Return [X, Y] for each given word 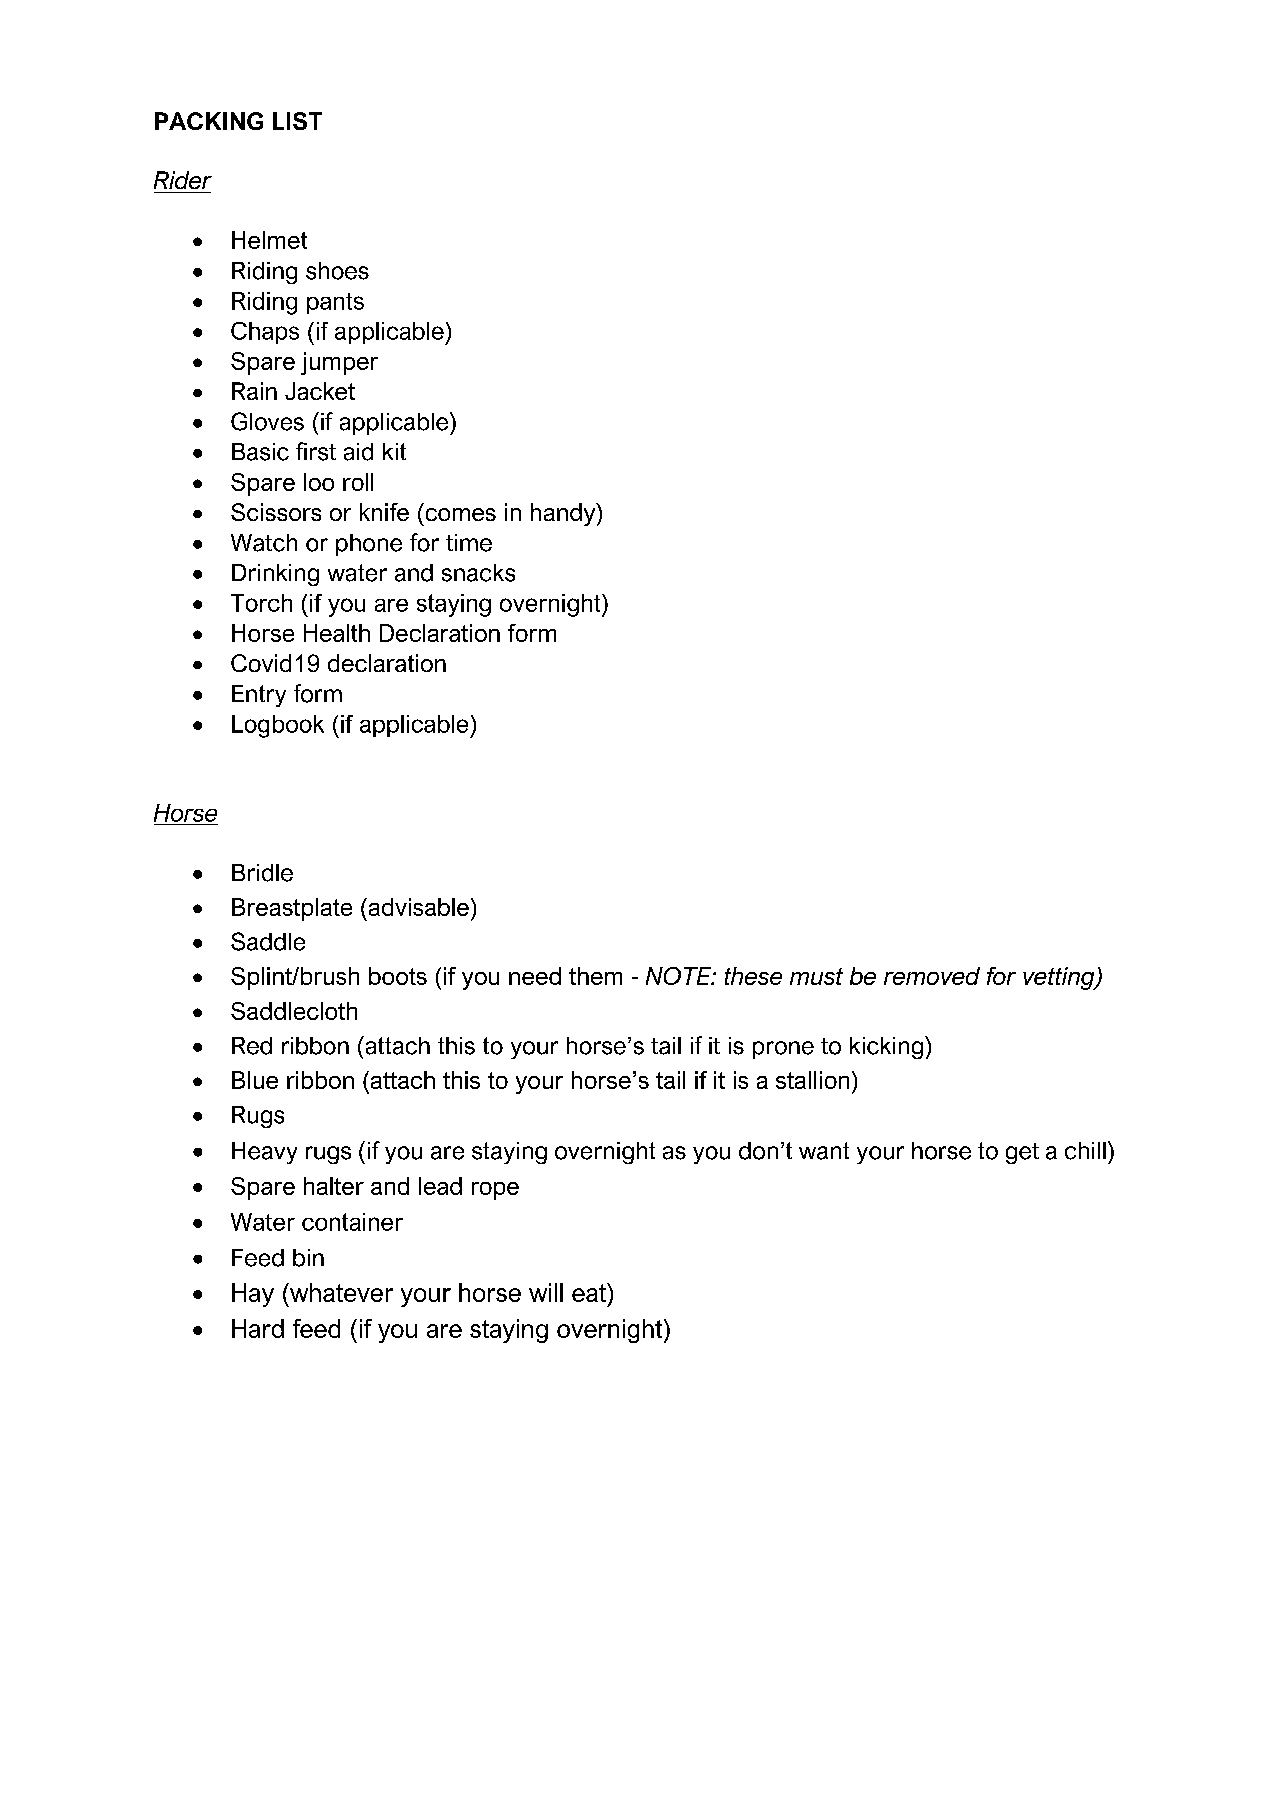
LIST [297, 121]
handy [564, 514]
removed [932, 976]
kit [394, 451]
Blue [255, 1080]
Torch [261, 603]
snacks [478, 573]
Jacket [320, 391]
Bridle [262, 873]
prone [783, 1050]
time [469, 543]
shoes [337, 271]
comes [461, 514]
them [595, 976]
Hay [253, 1295]
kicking [886, 1048]
